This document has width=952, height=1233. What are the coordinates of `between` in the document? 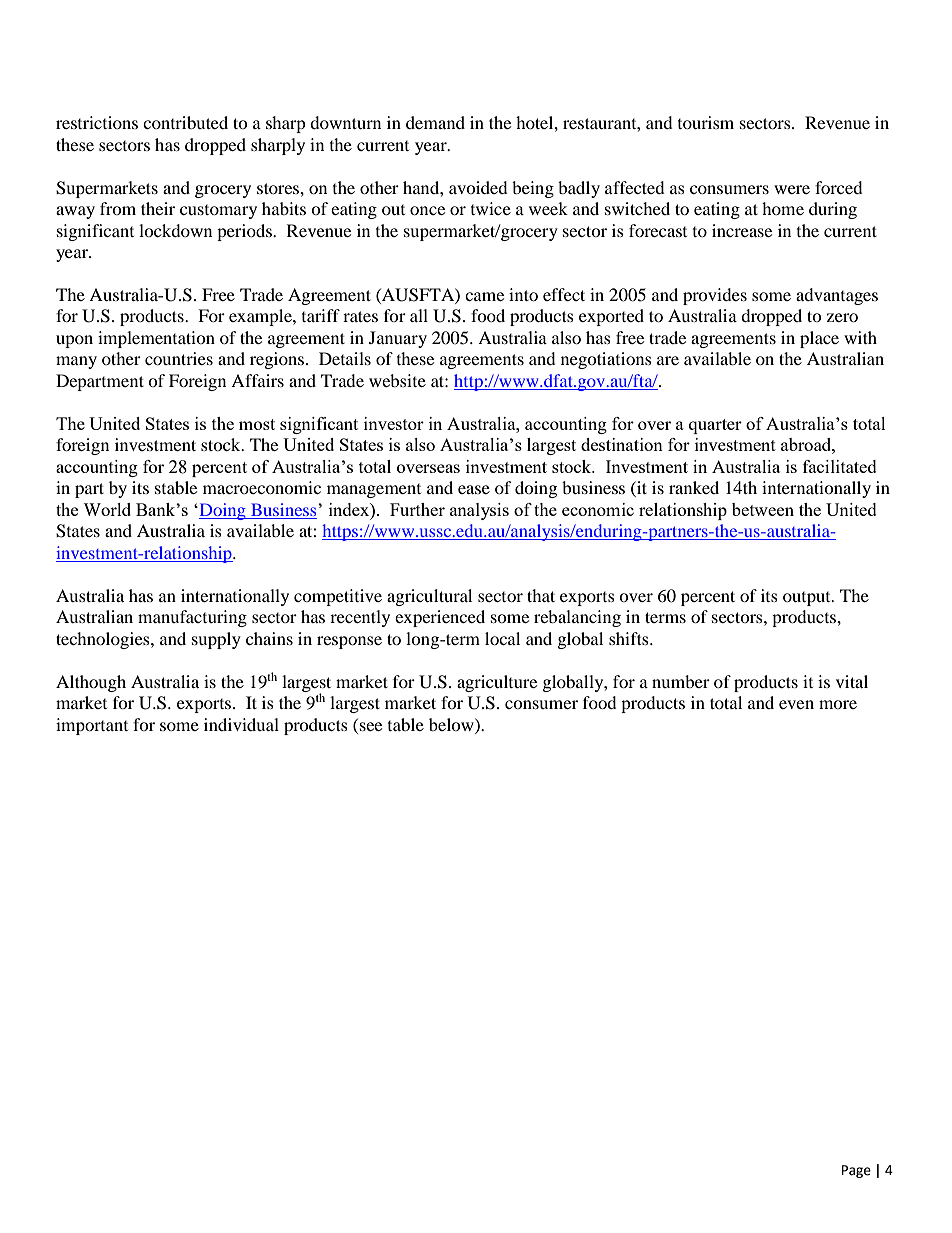 It's located at (763, 509).
